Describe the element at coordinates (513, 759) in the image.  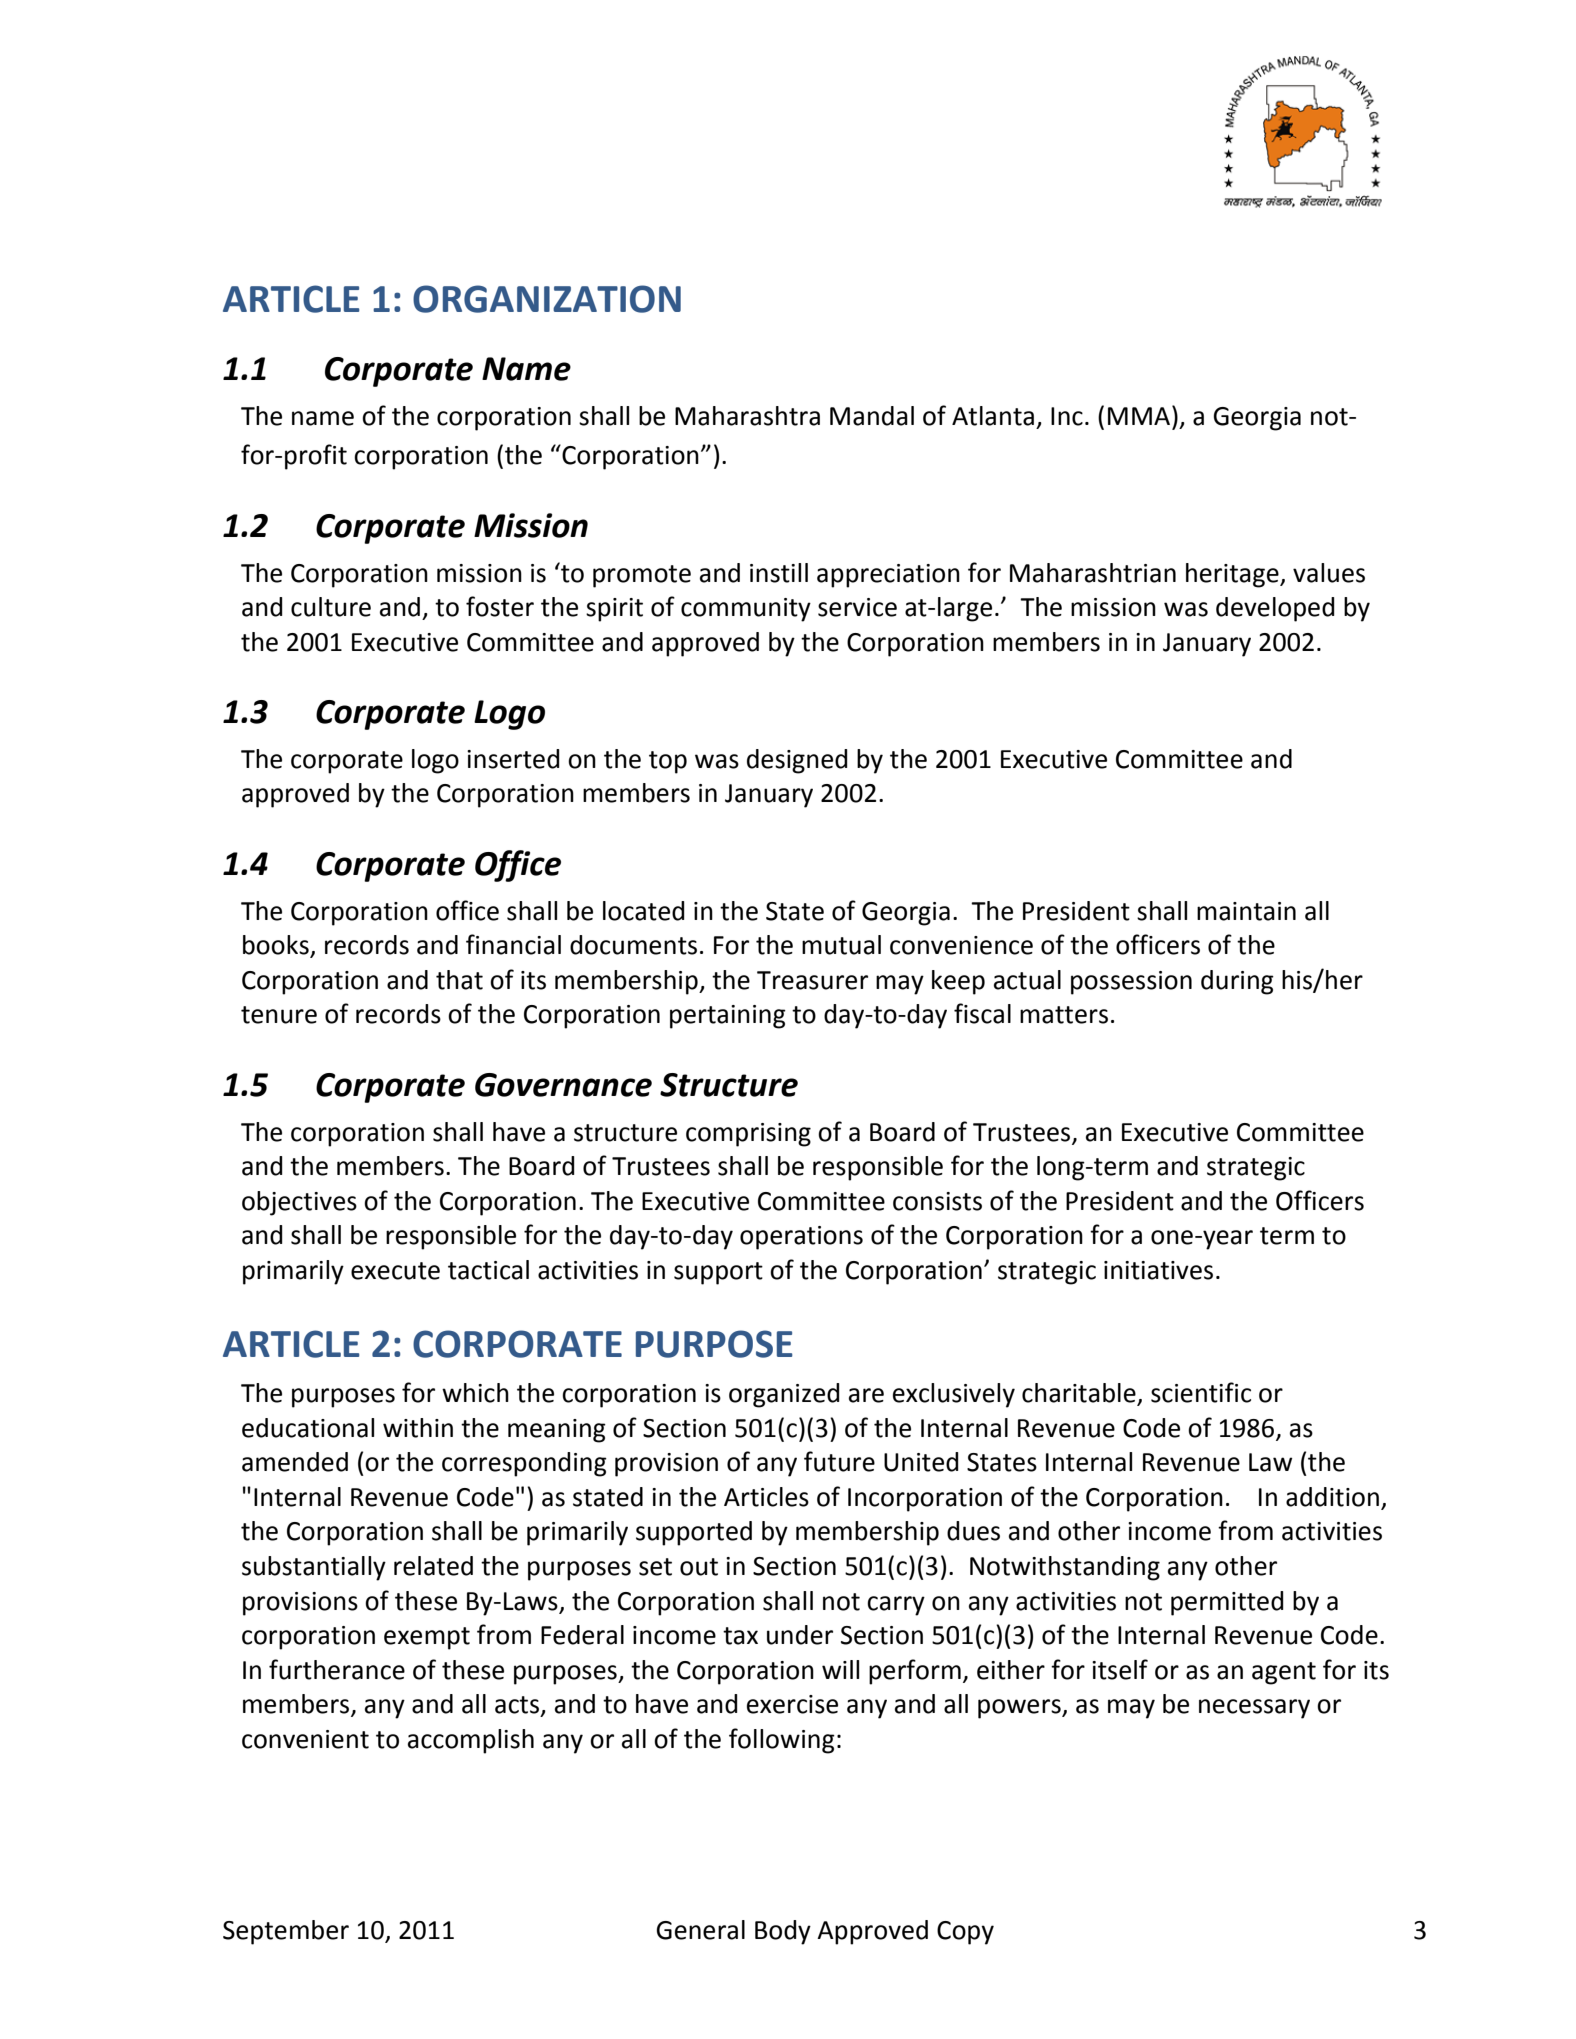
I see `inserted` at that location.
